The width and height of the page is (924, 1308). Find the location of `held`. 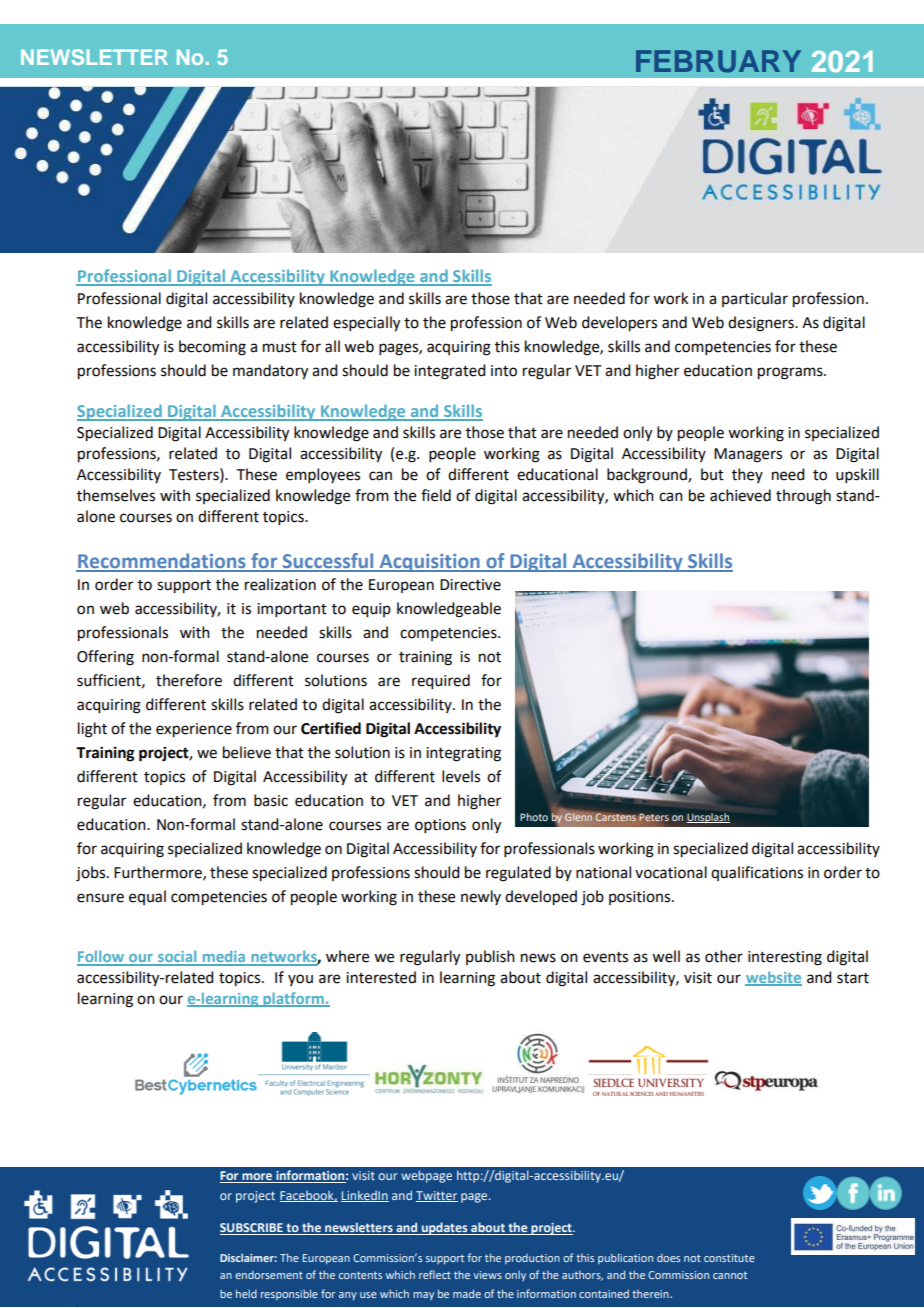

held is located at coordinates (246, 1293).
